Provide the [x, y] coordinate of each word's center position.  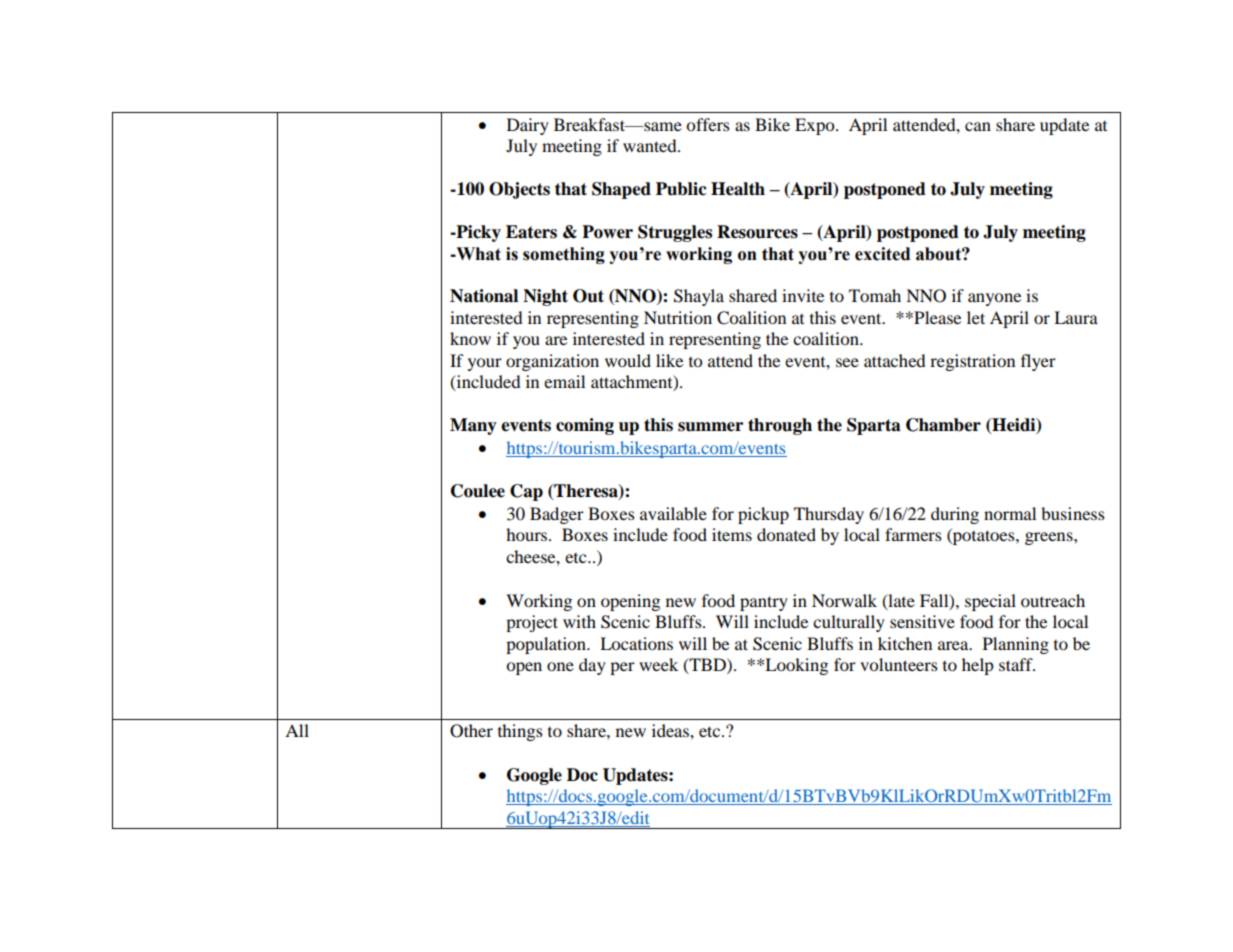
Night [545, 297]
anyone [994, 299]
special [990, 602]
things [520, 732]
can [978, 126]
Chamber [943, 425]
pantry [764, 603]
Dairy [528, 126]
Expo [816, 126]
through [780, 426]
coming [585, 426]
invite [803, 295]
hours [528, 534]
